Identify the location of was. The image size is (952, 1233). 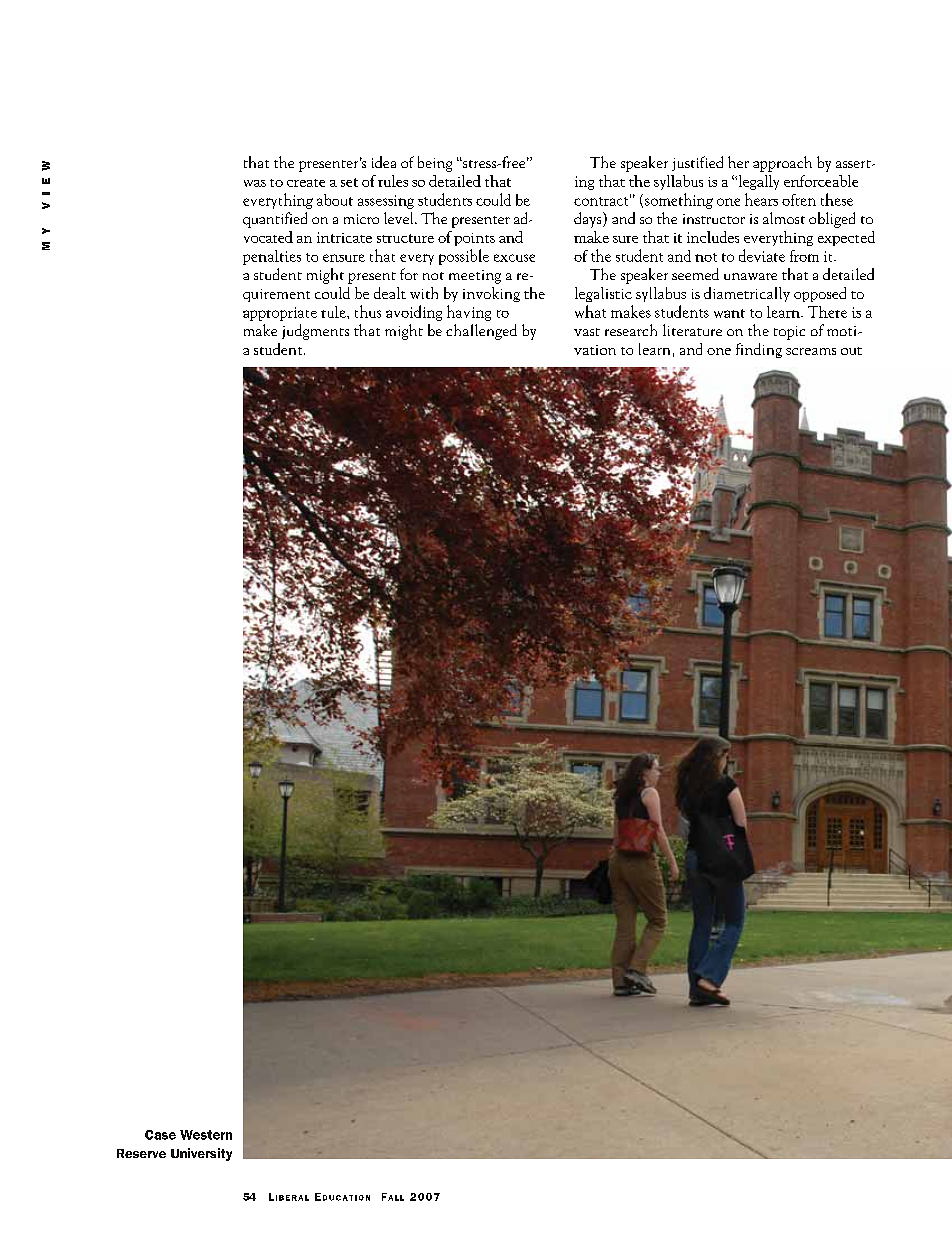
(255, 183).
